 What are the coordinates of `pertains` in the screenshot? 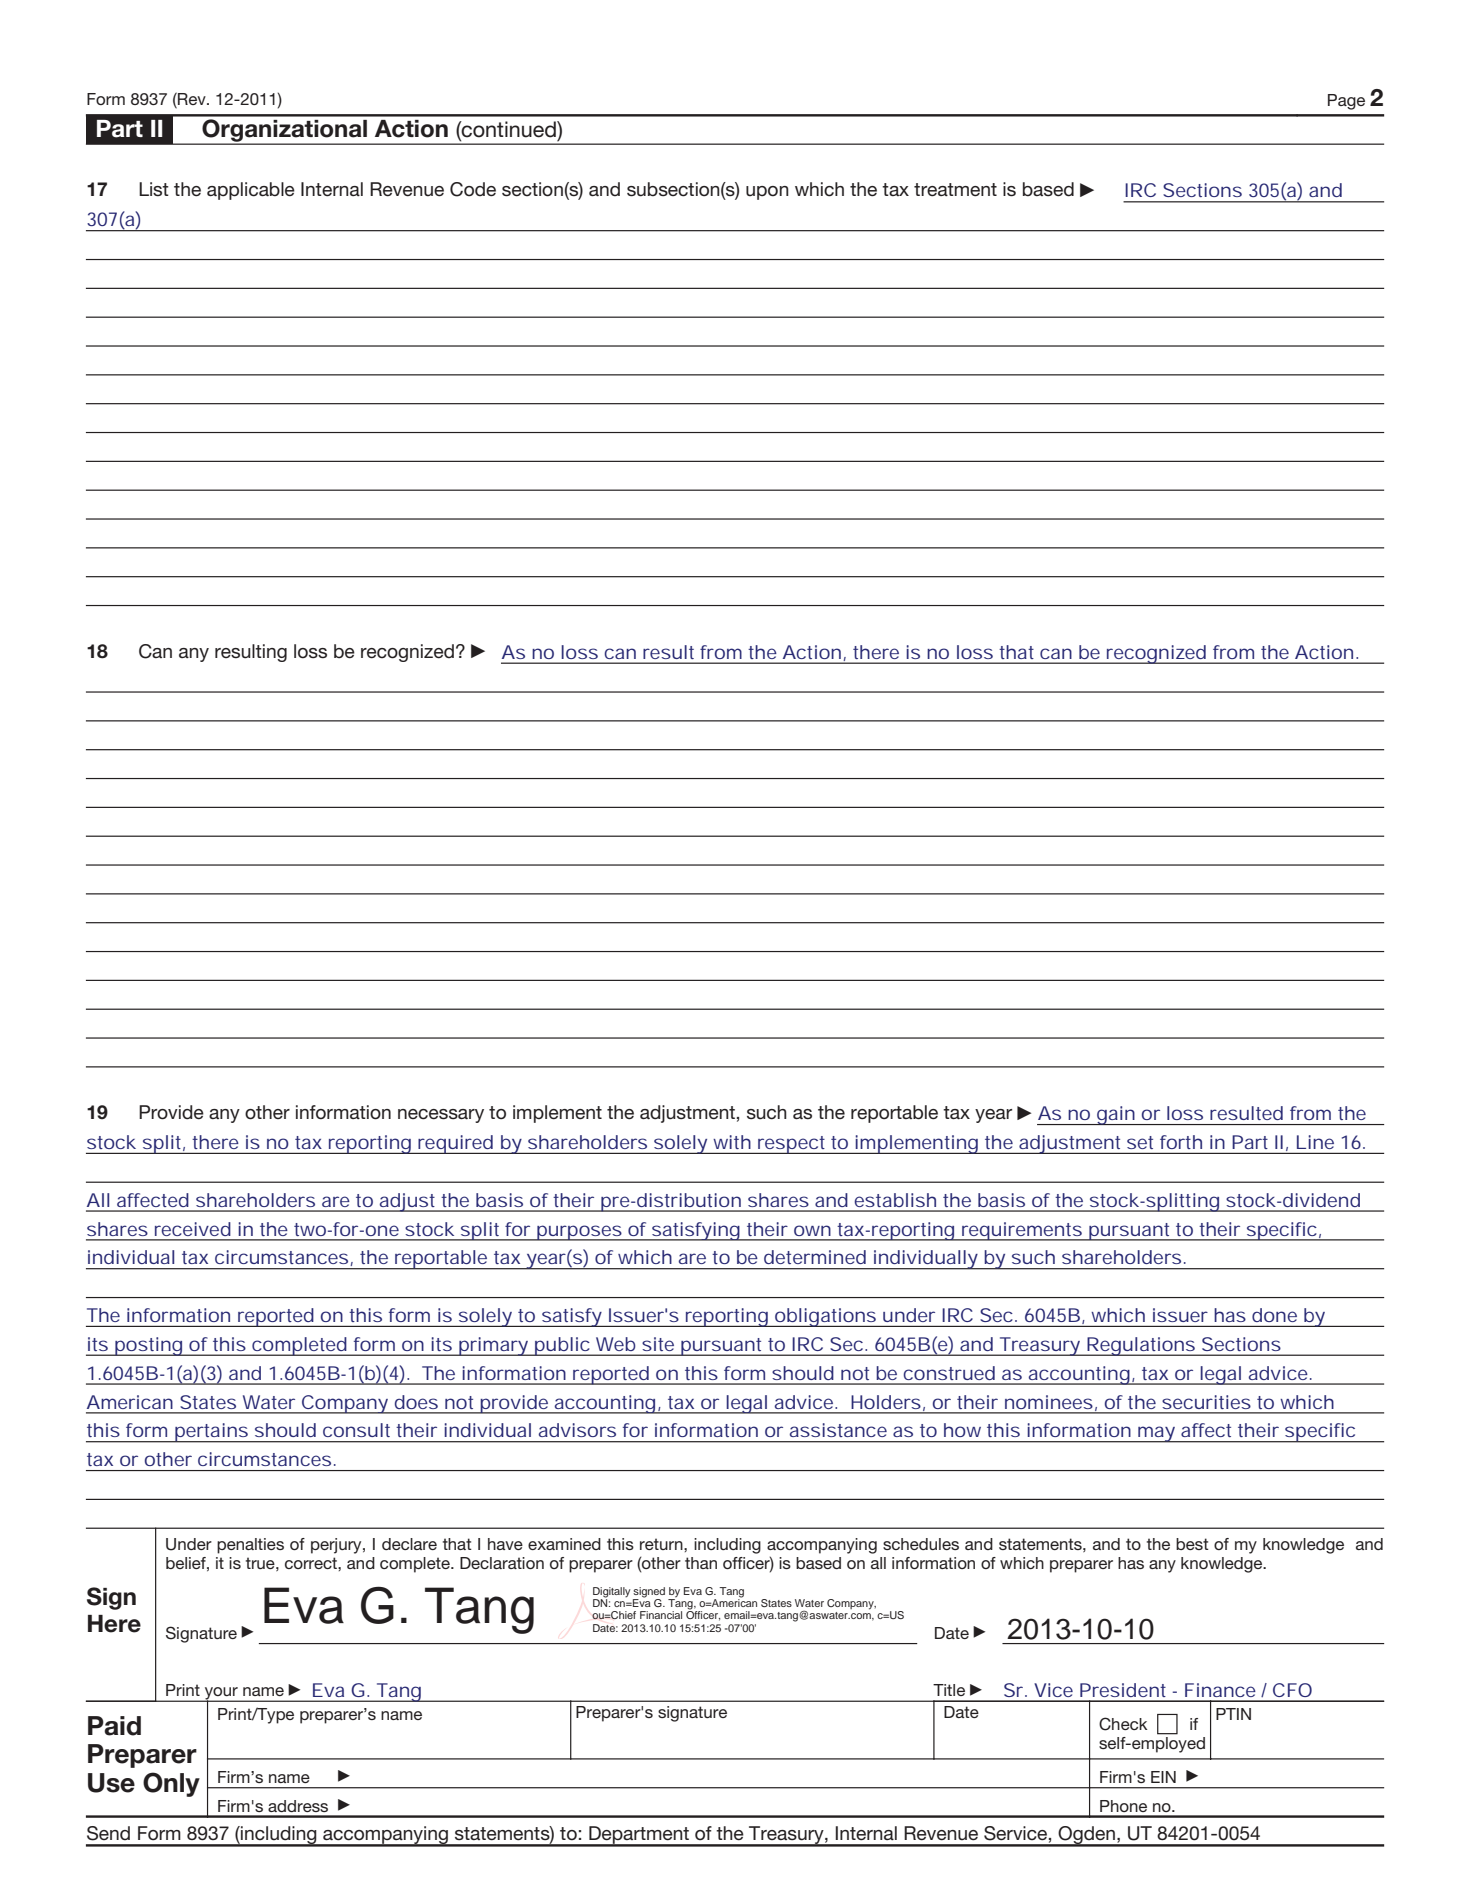 It's located at (211, 1433).
